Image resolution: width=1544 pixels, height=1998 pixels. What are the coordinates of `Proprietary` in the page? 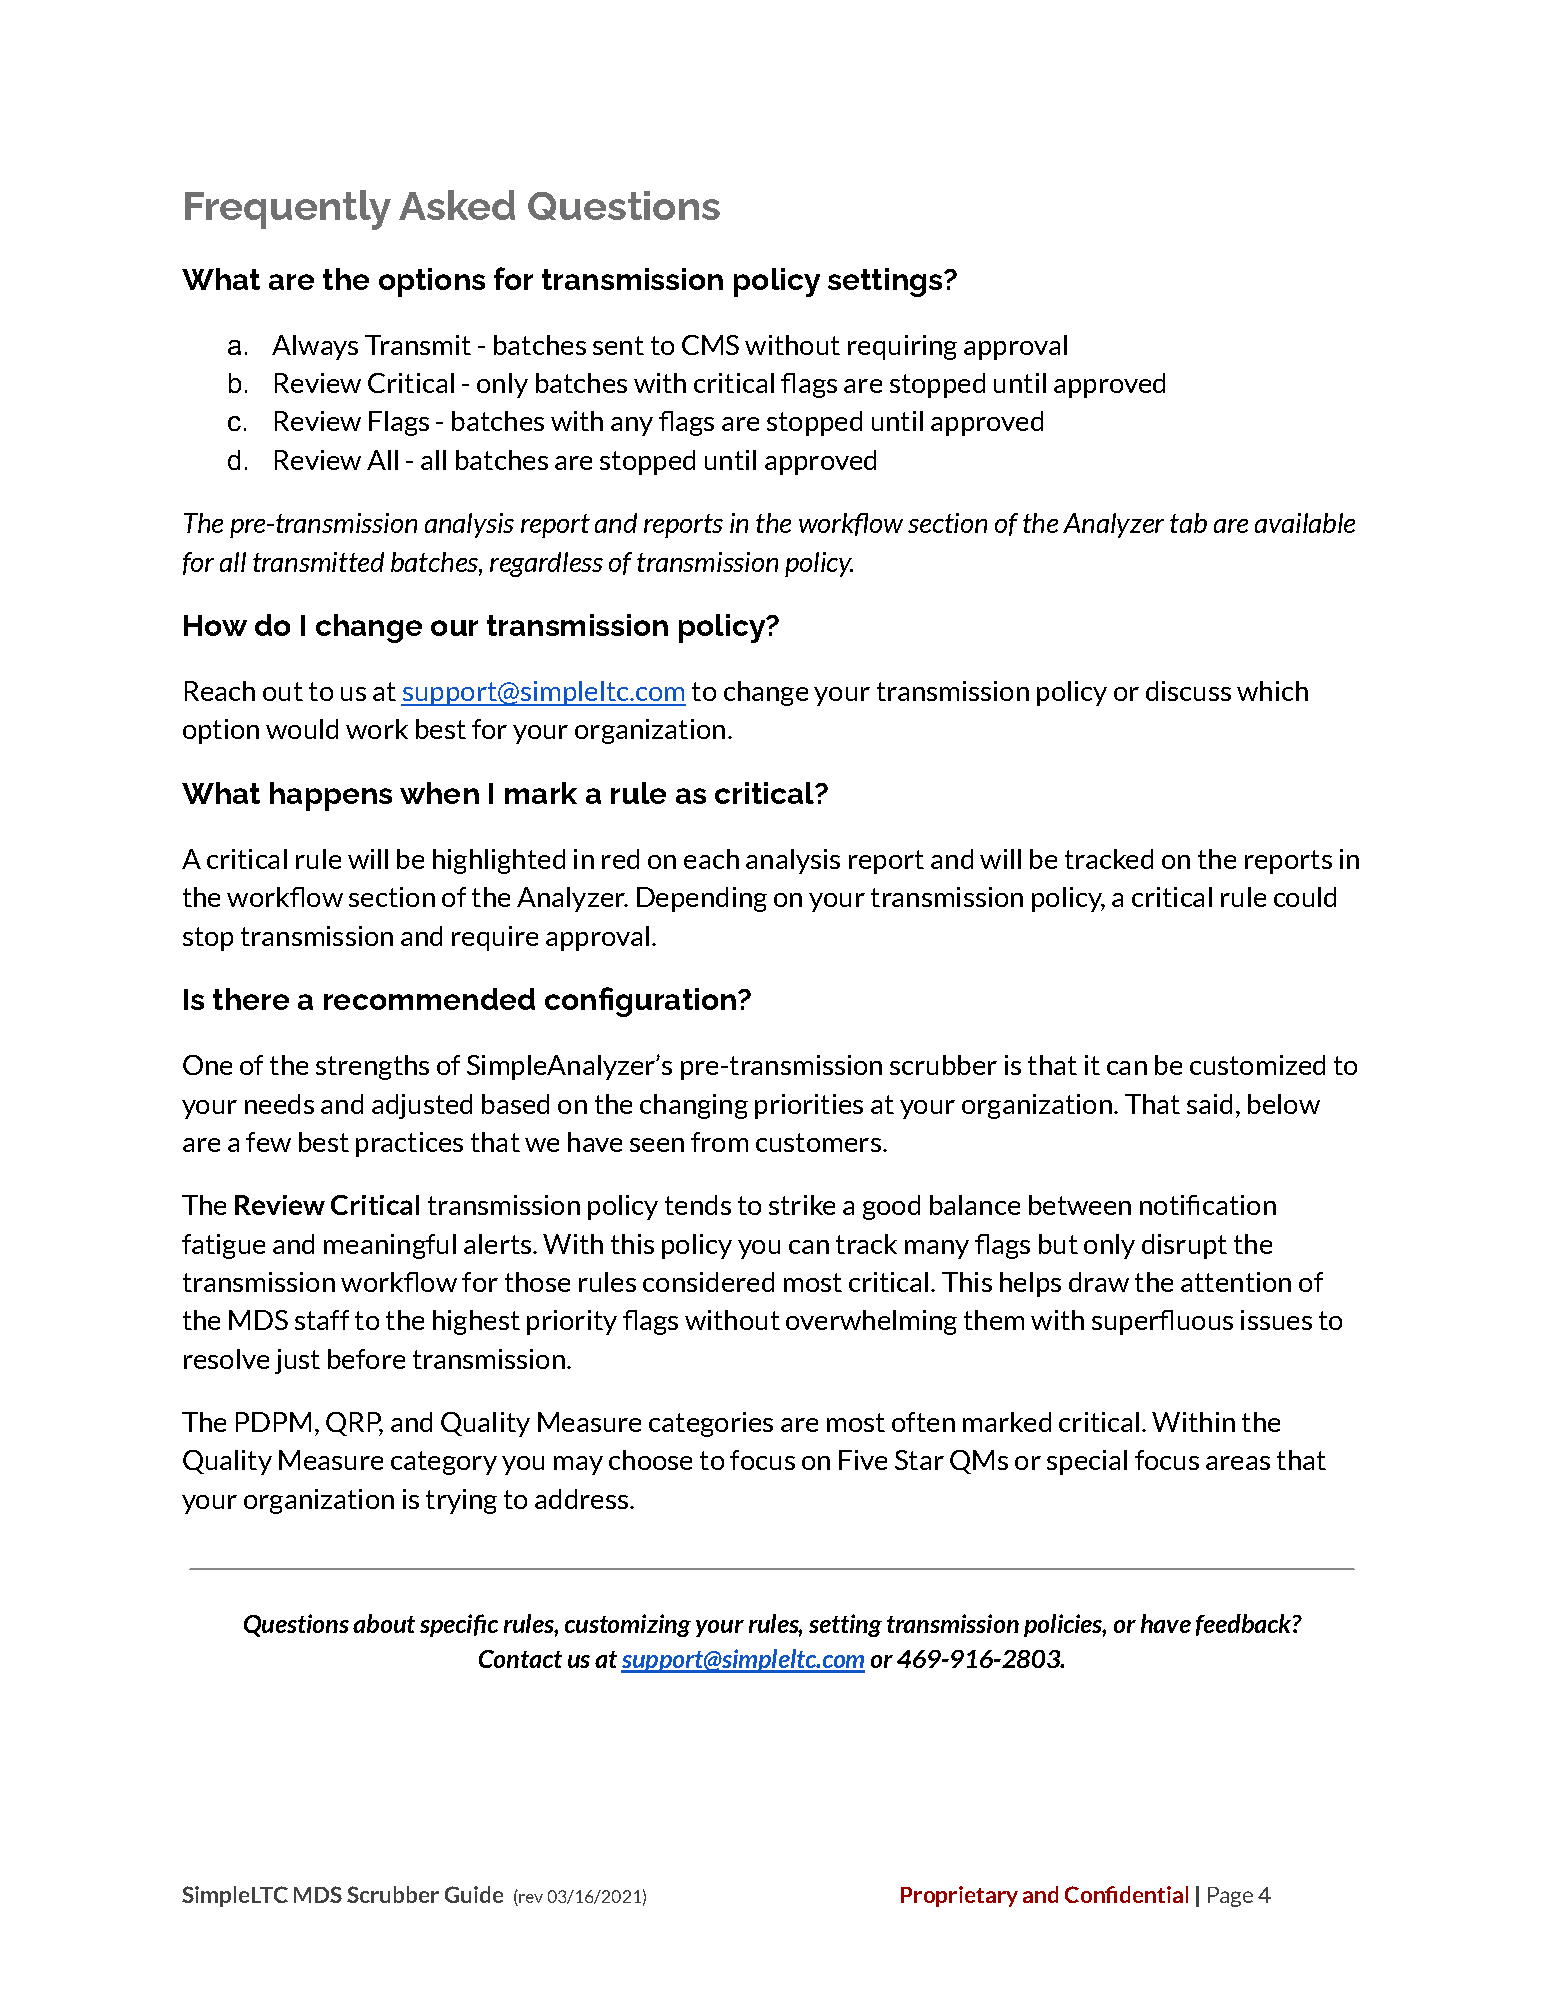 It's located at (959, 1896).
